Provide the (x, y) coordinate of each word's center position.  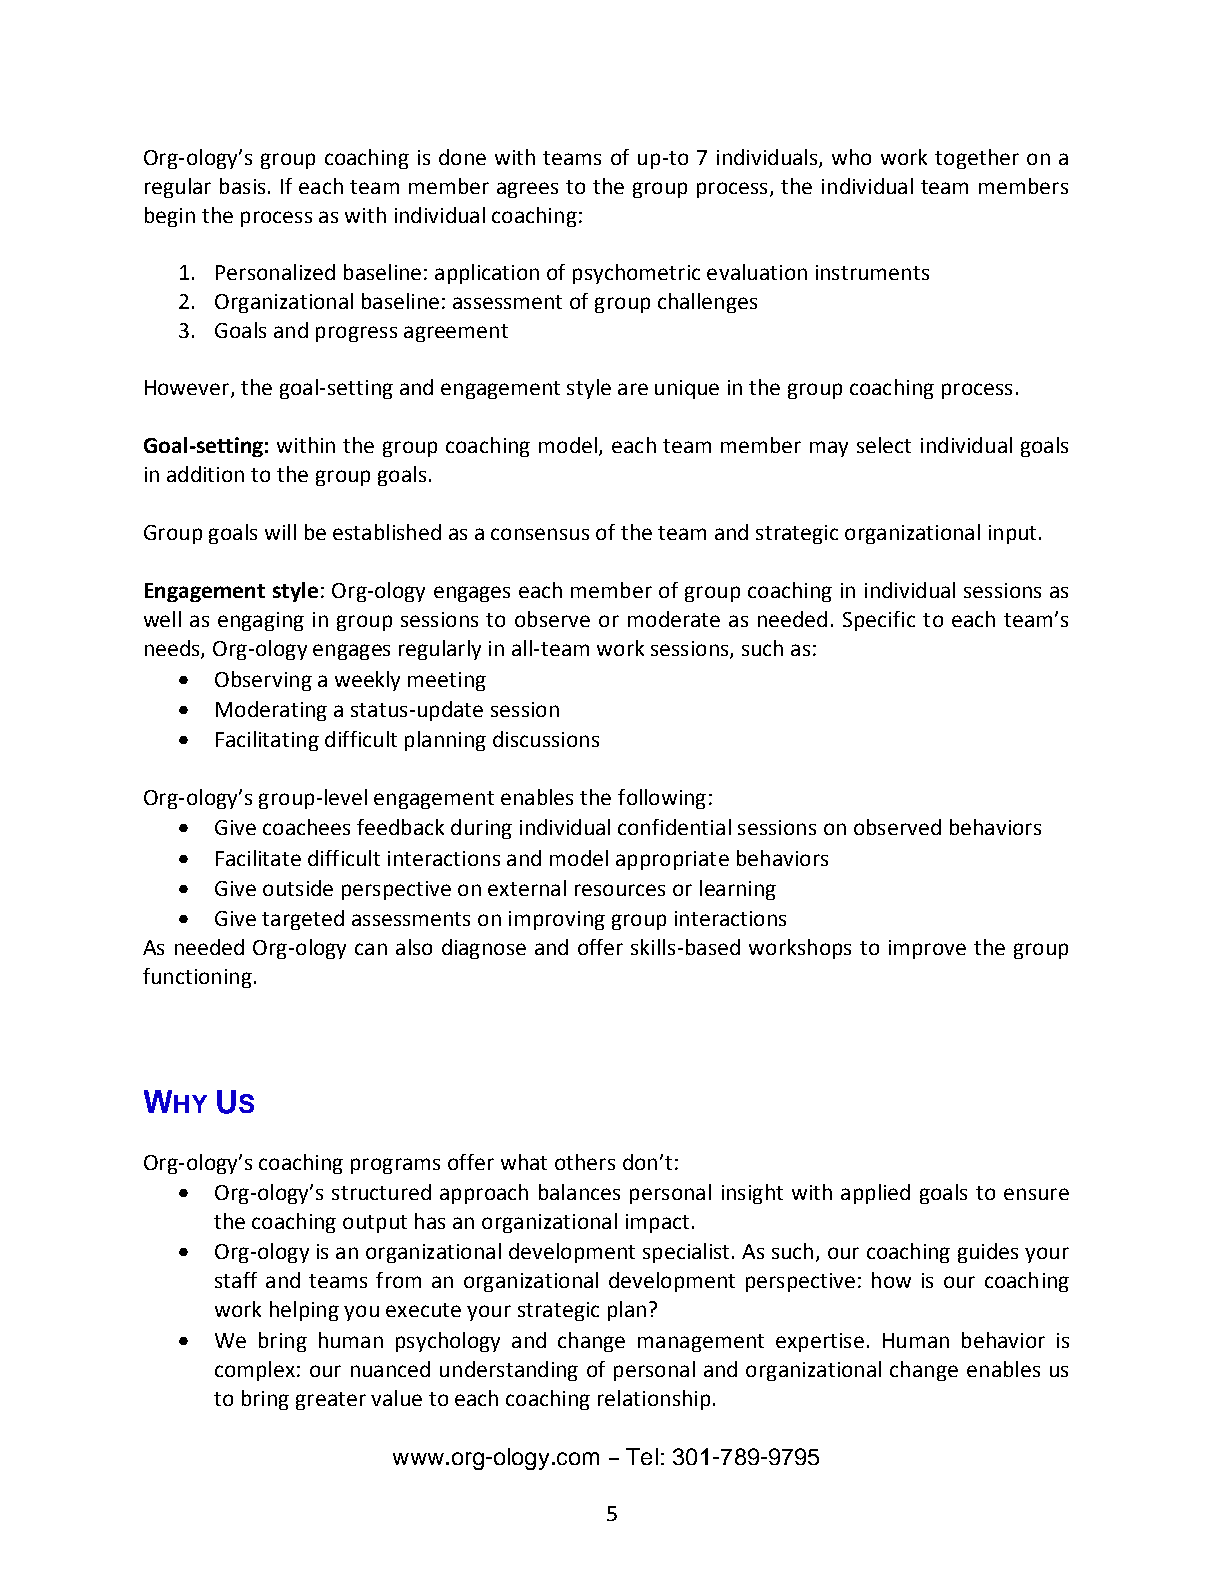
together (977, 159)
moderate (674, 619)
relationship (654, 1400)
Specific (879, 621)
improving (557, 920)
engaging (261, 621)
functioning (197, 978)
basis (242, 186)
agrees (527, 190)
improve (927, 949)
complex (255, 1371)
